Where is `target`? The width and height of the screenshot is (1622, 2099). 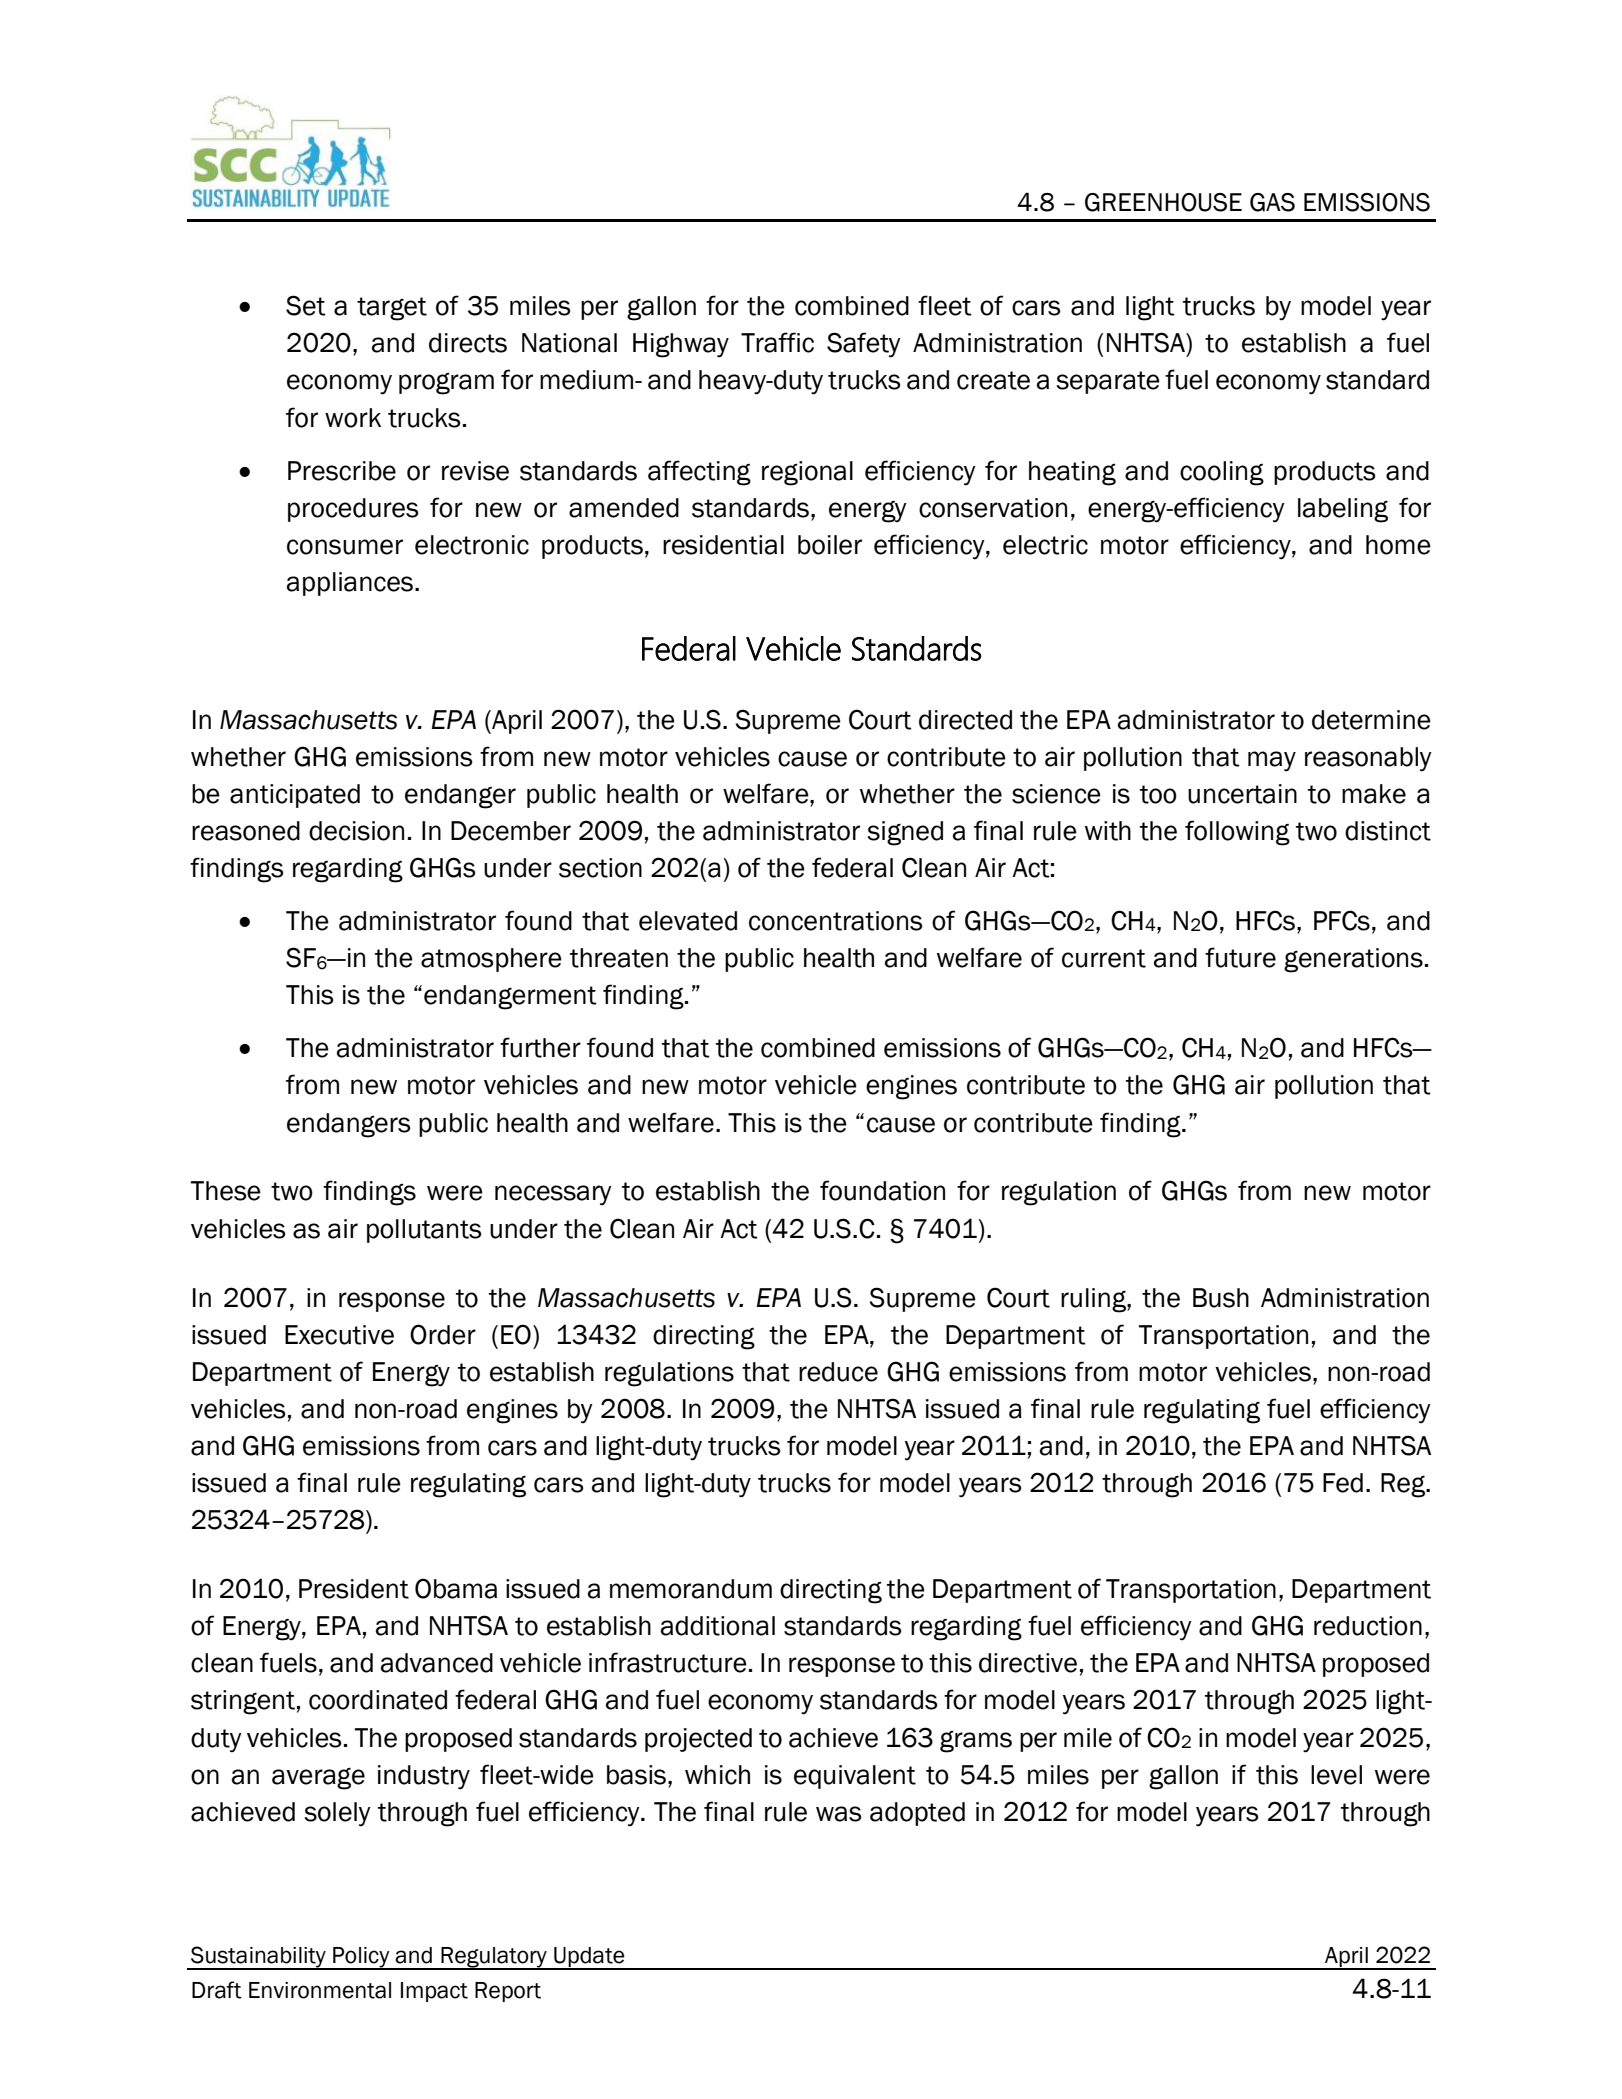 target is located at coordinates (392, 309).
